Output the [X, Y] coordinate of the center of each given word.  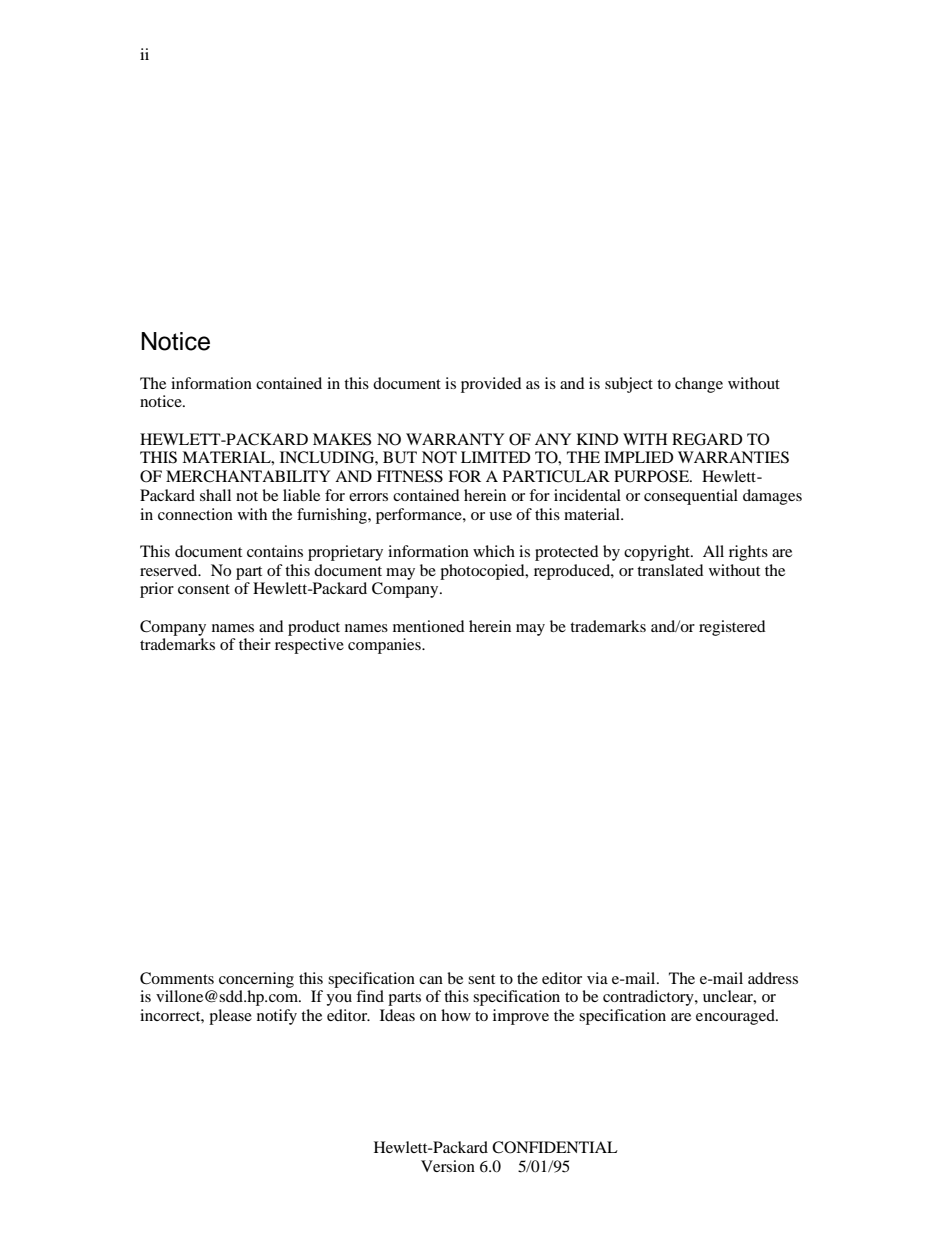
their [255, 644]
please [230, 1017]
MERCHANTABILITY [248, 476]
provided [491, 385]
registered [732, 628]
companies [385, 646]
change [699, 385]
